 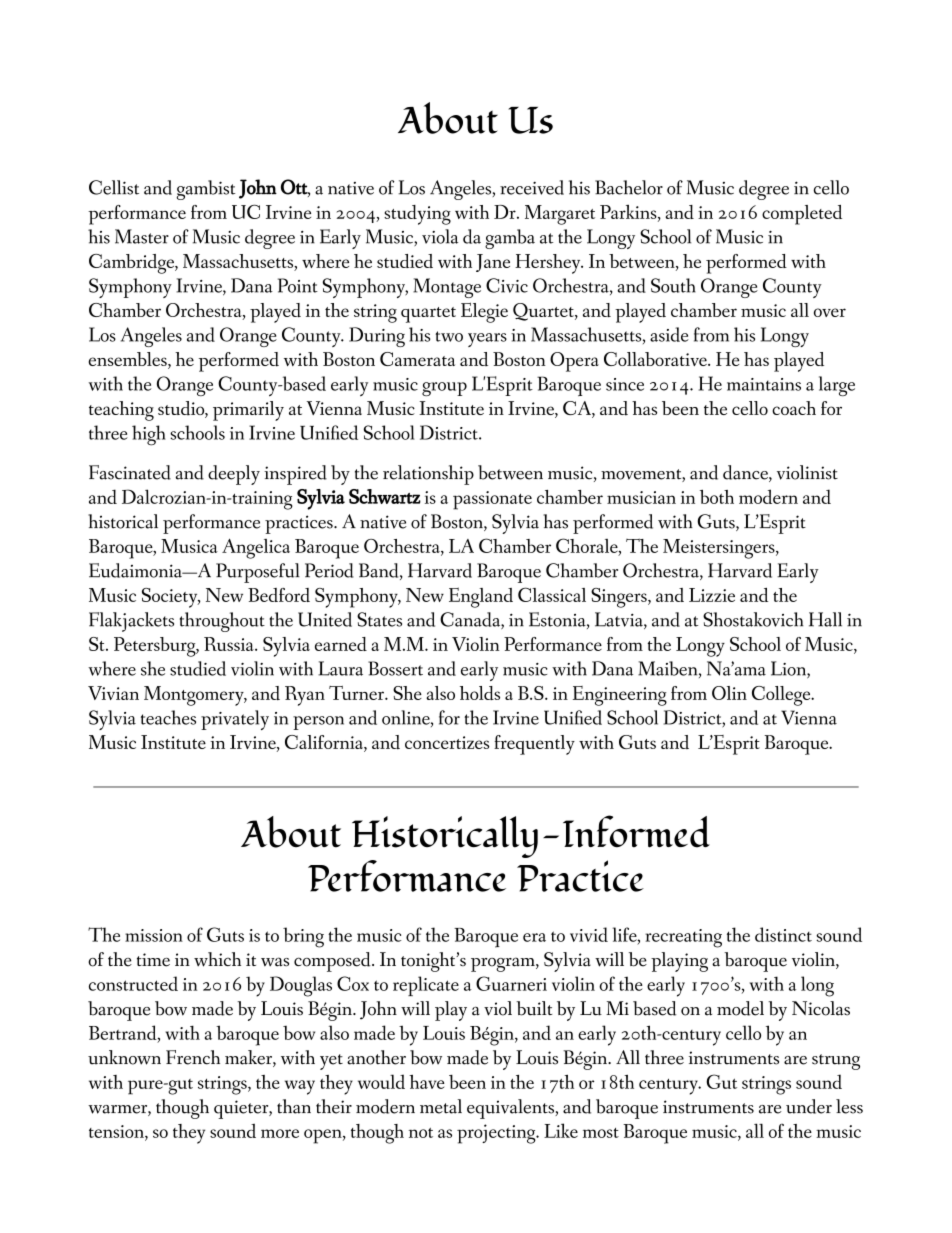 I want to click on Master, so click(x=142, y=236).
